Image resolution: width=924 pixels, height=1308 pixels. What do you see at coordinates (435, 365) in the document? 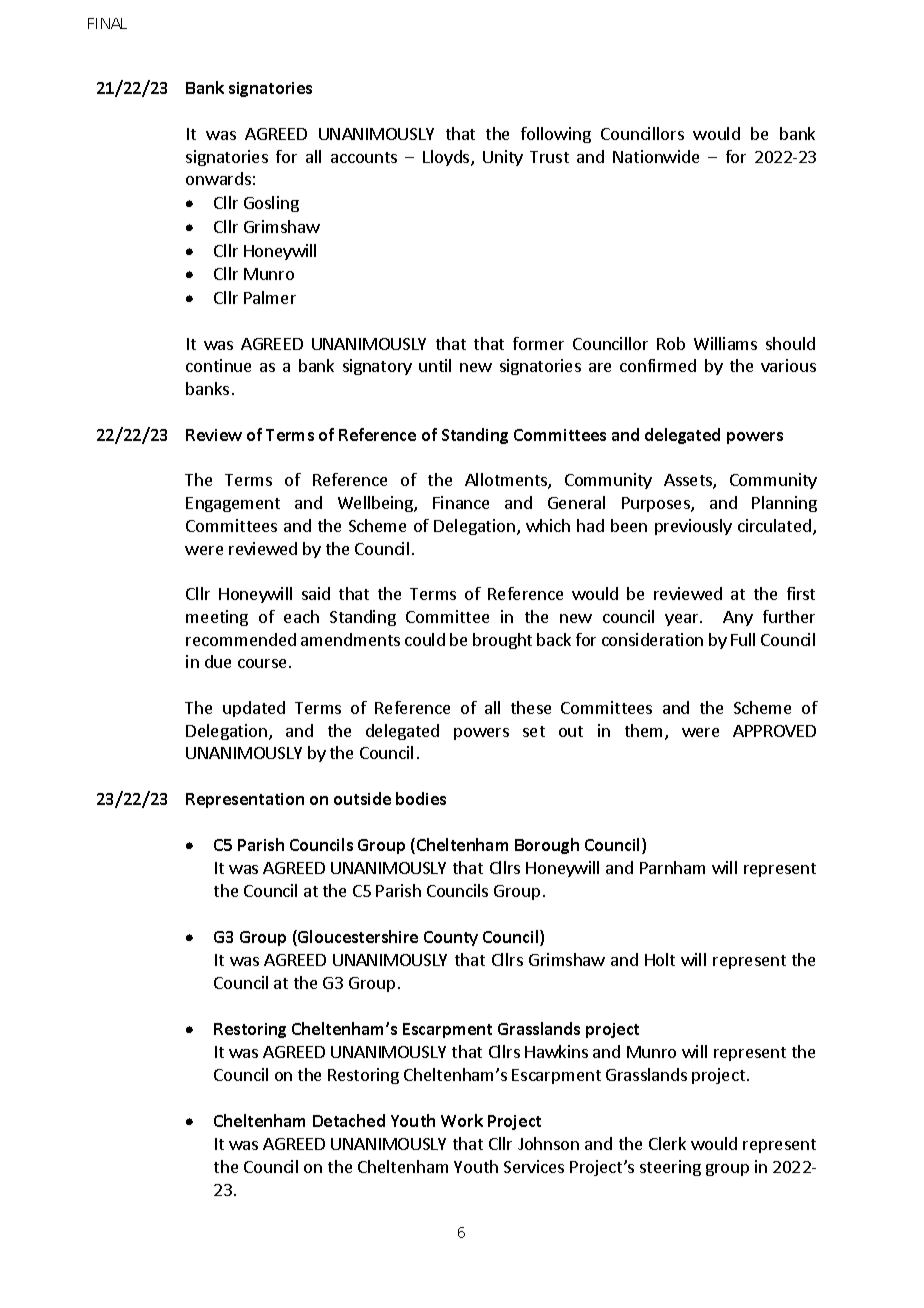
I see `until` at bounding box center [435, 365].
